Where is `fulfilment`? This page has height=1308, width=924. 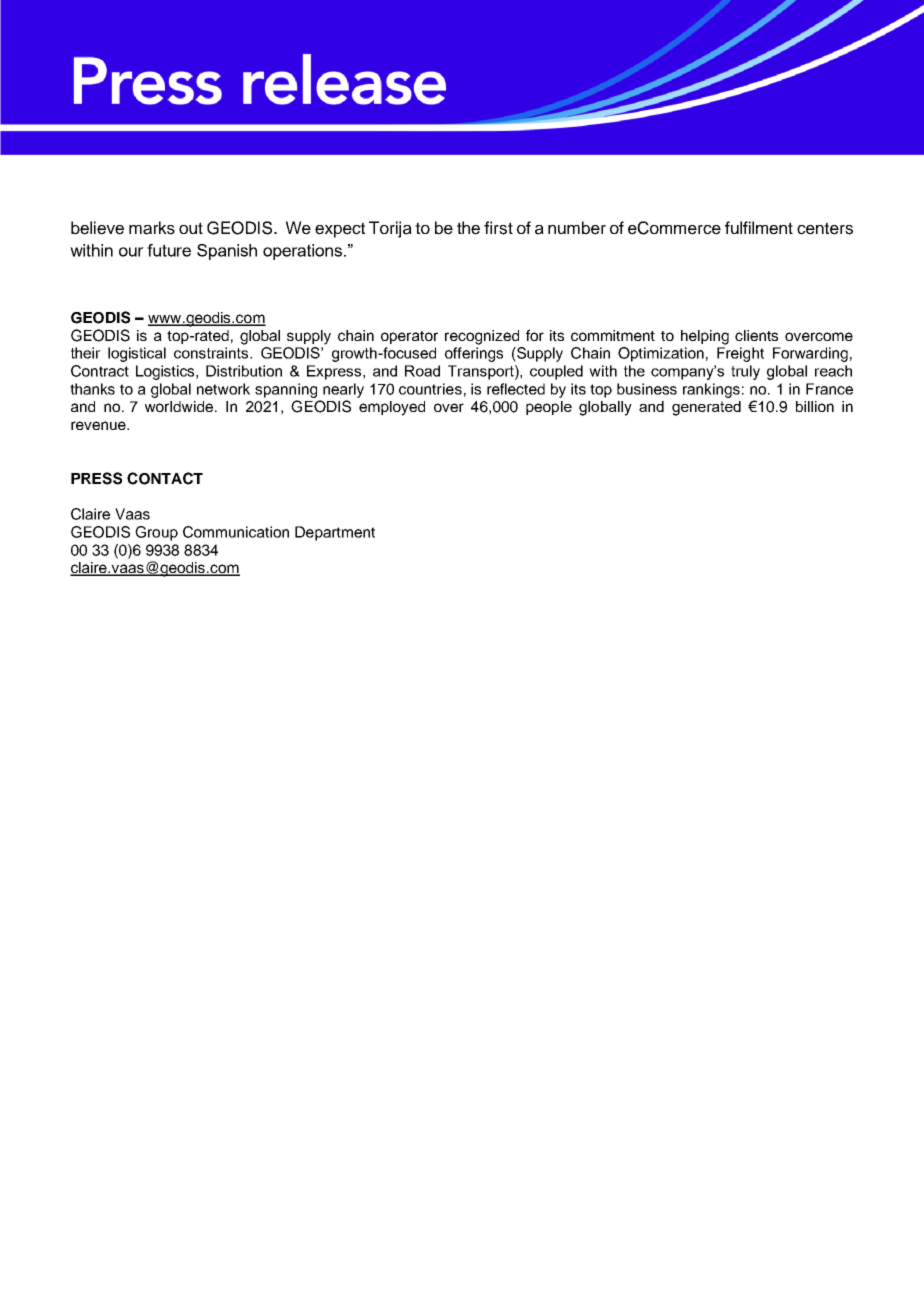 fulfilment is located at coordinates (759, 228).
